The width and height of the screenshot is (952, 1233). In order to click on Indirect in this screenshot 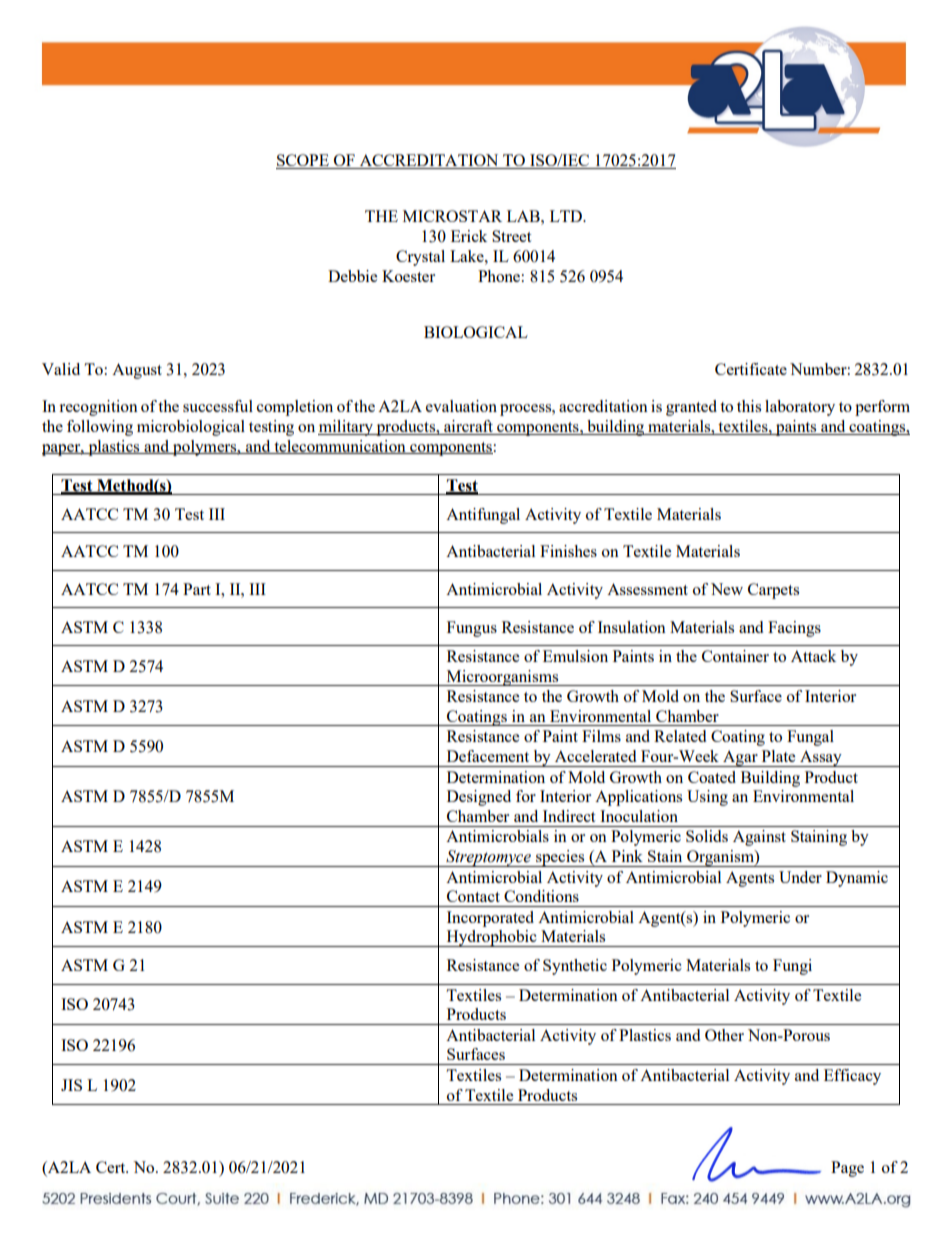, I will do `click(569, 816)`.
